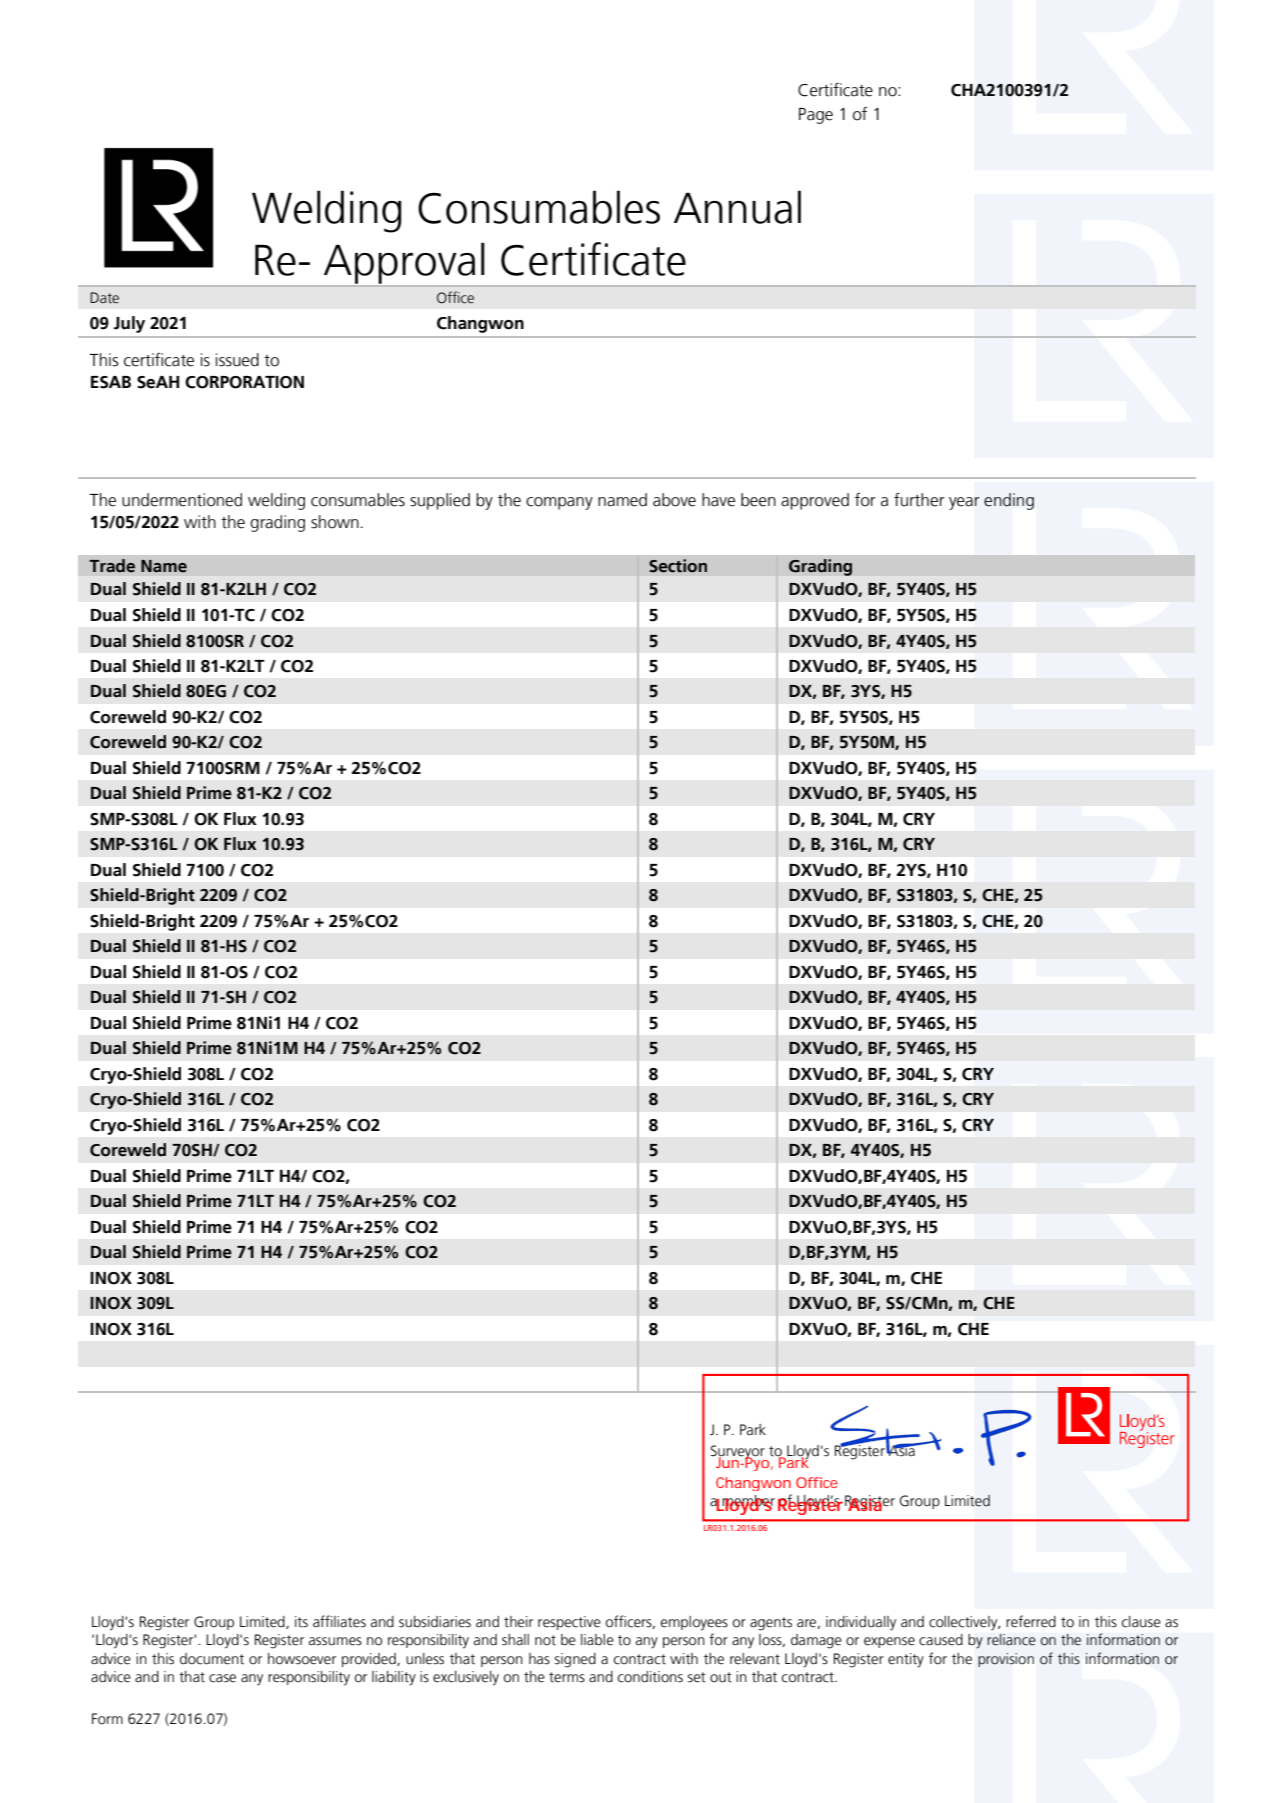 The image size is (1275, 1803). I want to click on liable, so click(597, 1640).
